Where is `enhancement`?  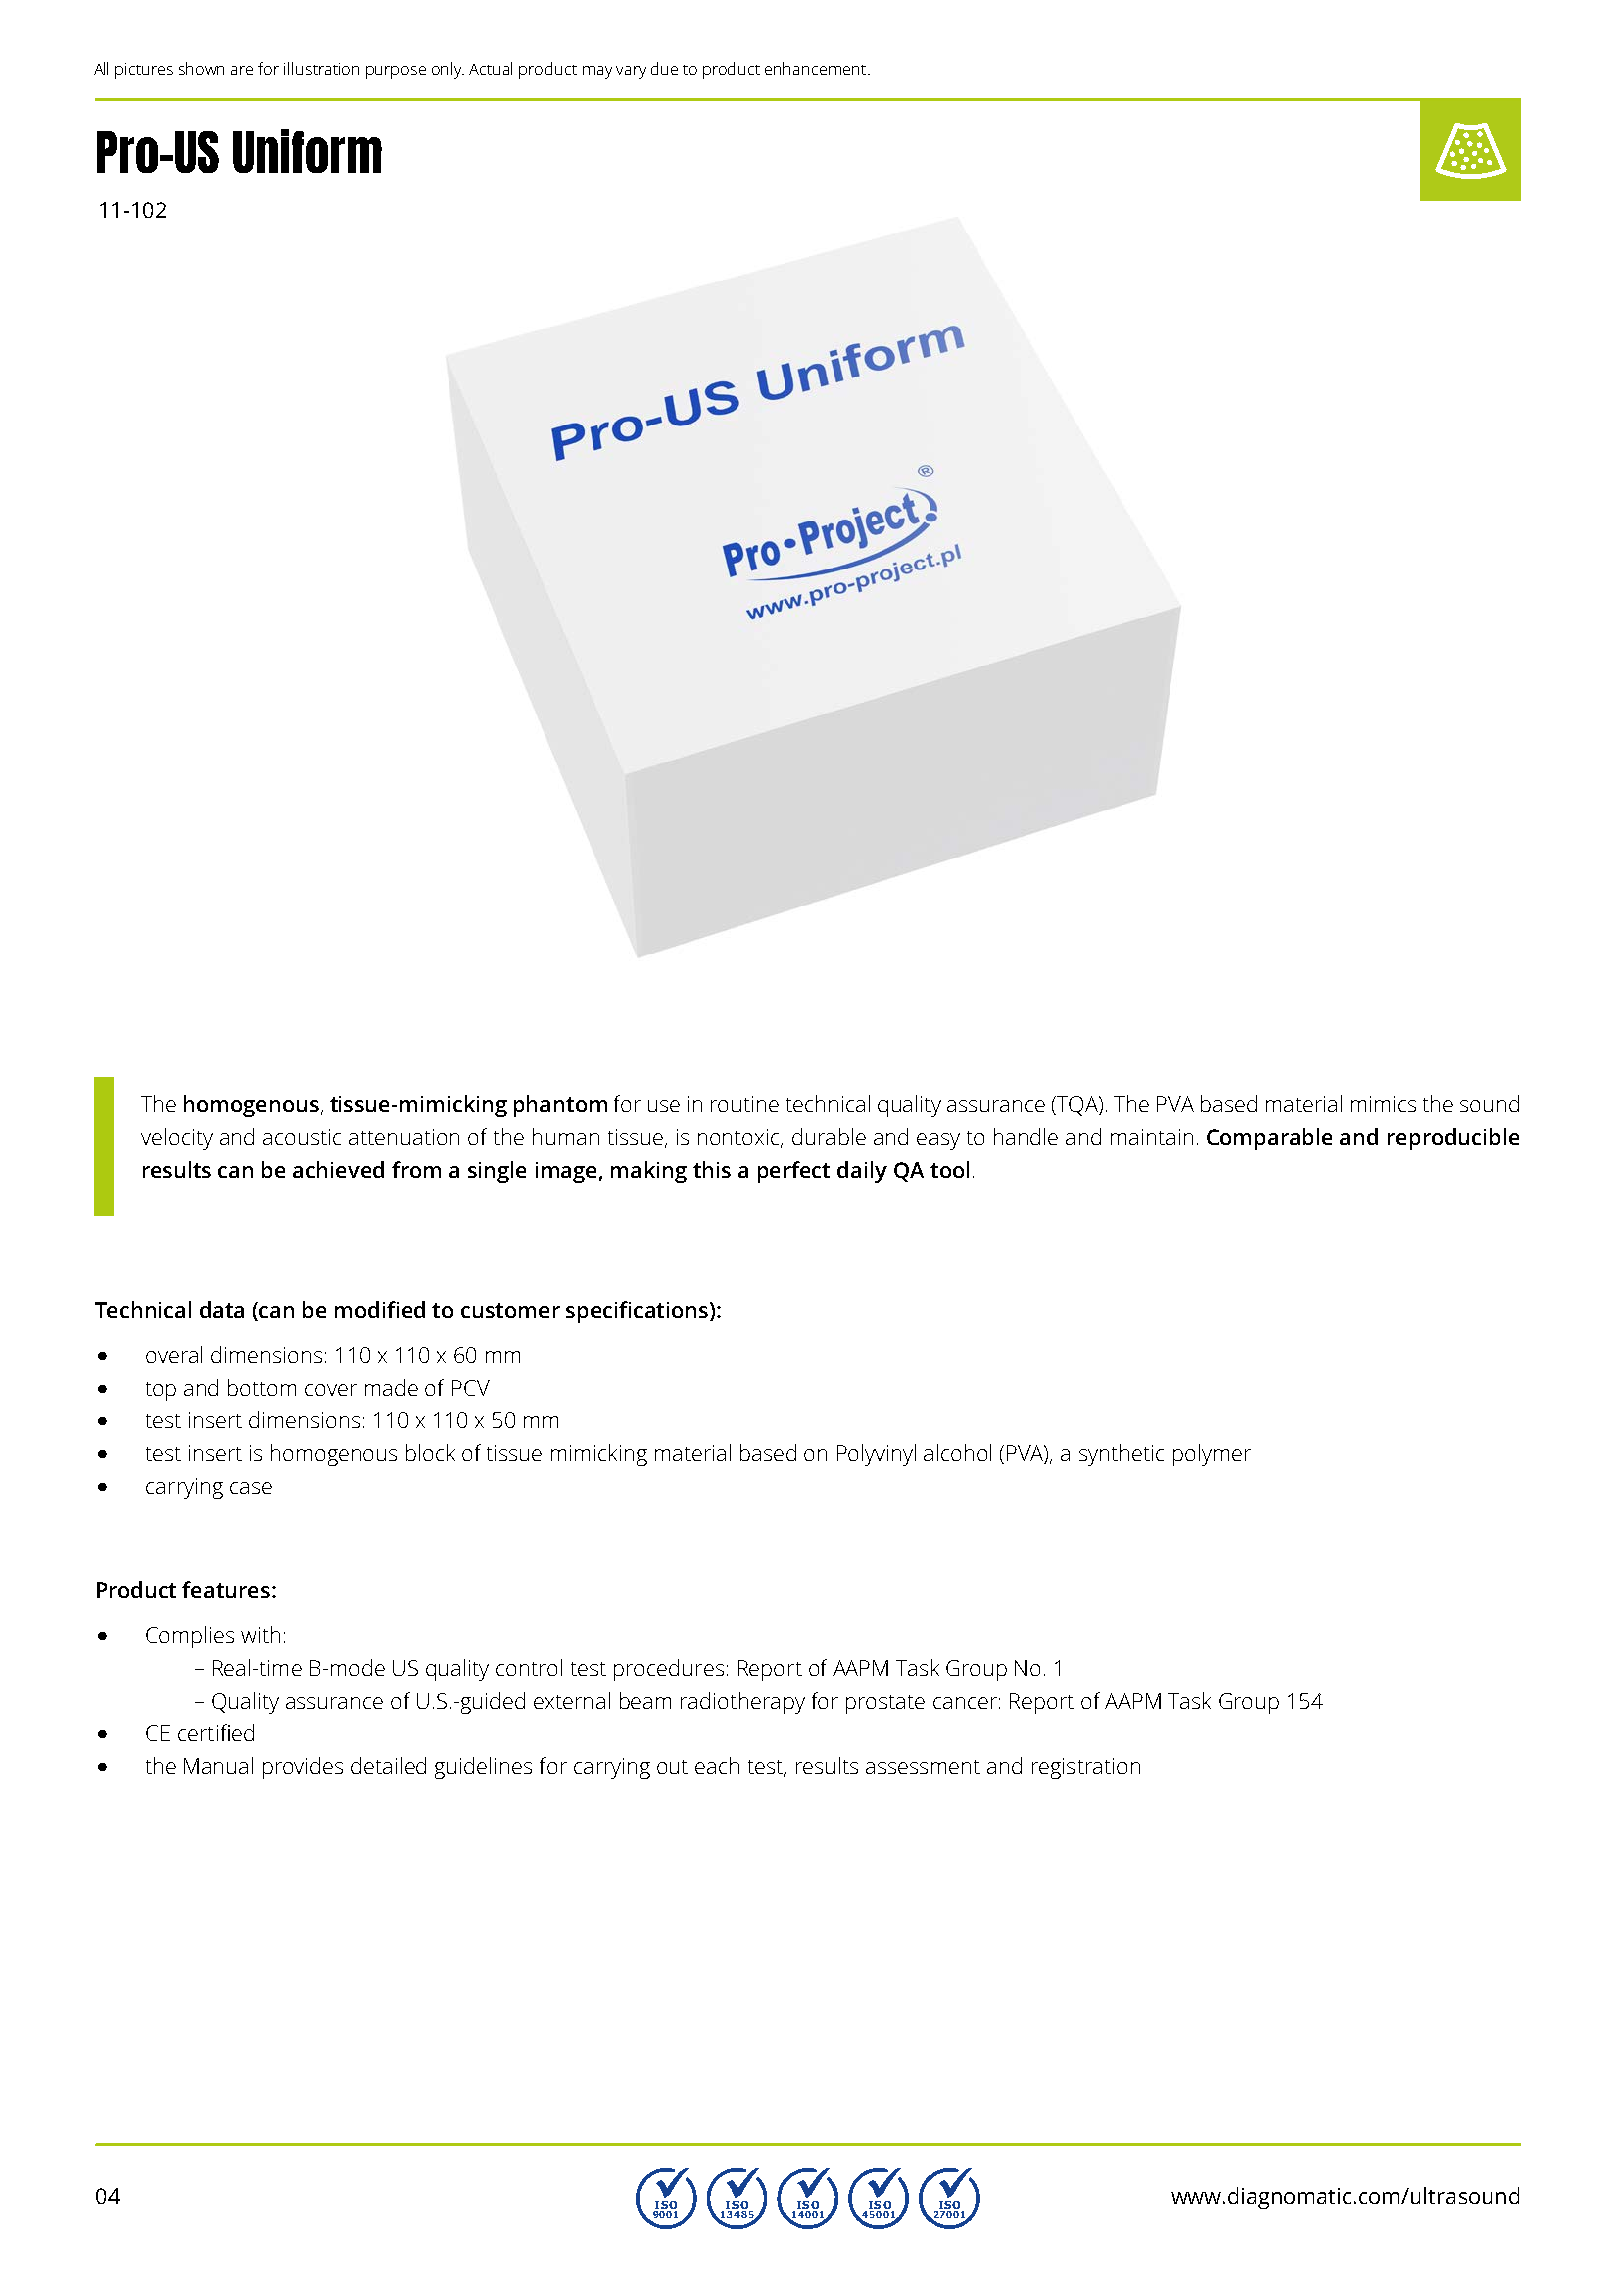
enhancement is located at coordinates (817, 68).
